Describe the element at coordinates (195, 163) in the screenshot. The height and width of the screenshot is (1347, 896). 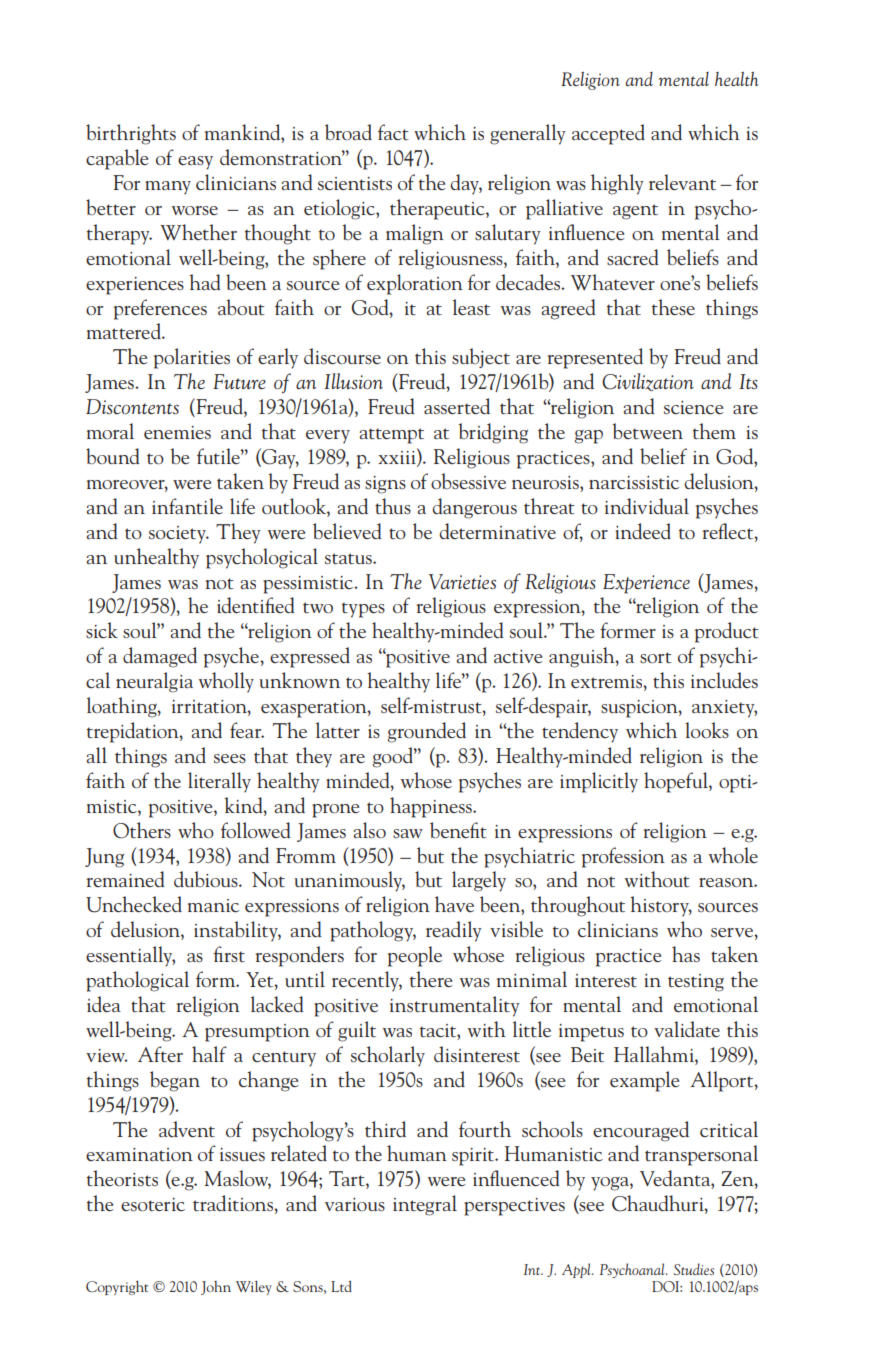
I see `easy` at that location.
